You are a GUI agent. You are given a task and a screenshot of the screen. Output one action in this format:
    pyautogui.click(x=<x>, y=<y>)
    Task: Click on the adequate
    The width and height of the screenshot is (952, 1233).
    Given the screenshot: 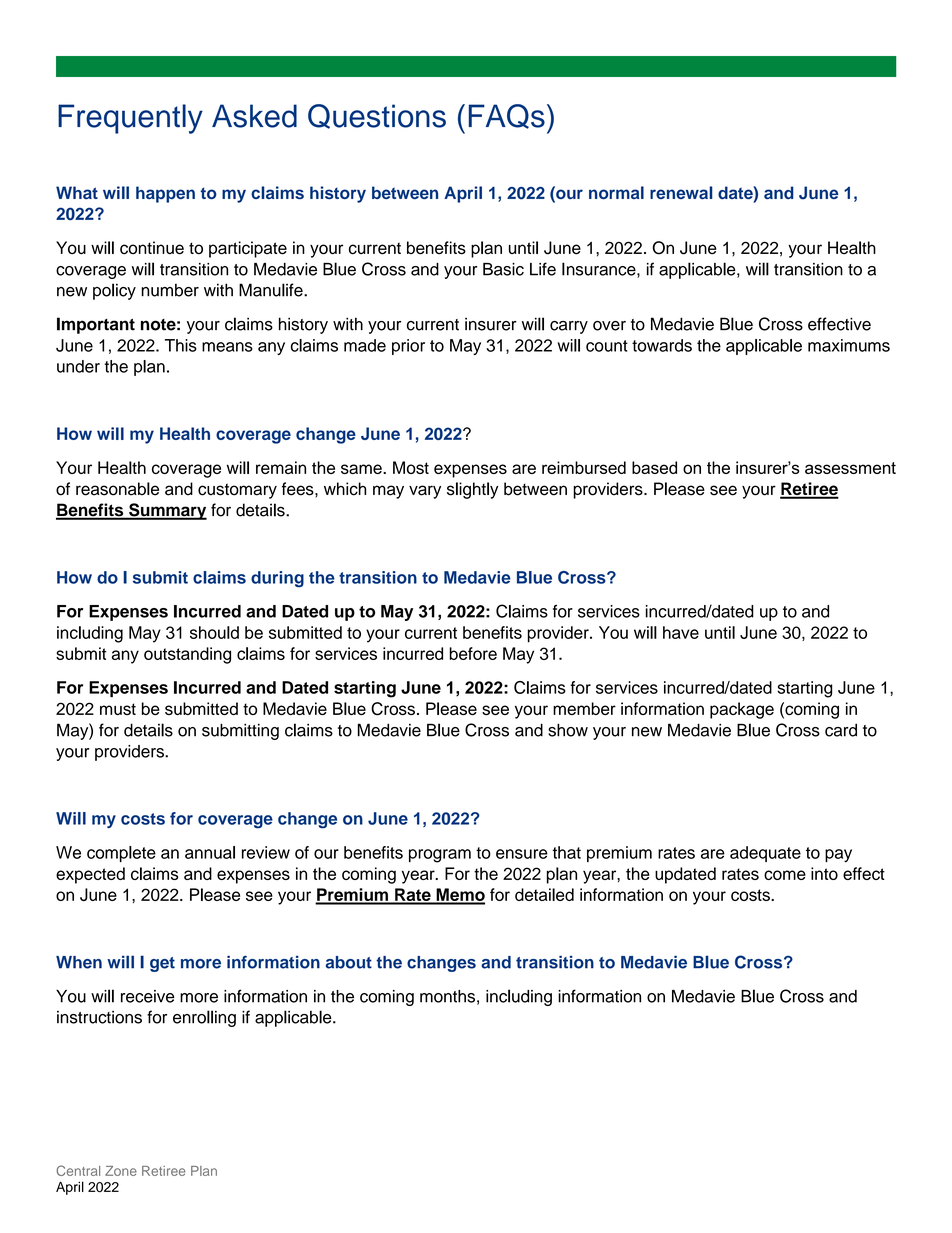 What is the action you would take?
    pyautogui.click(x=765, y=854)
